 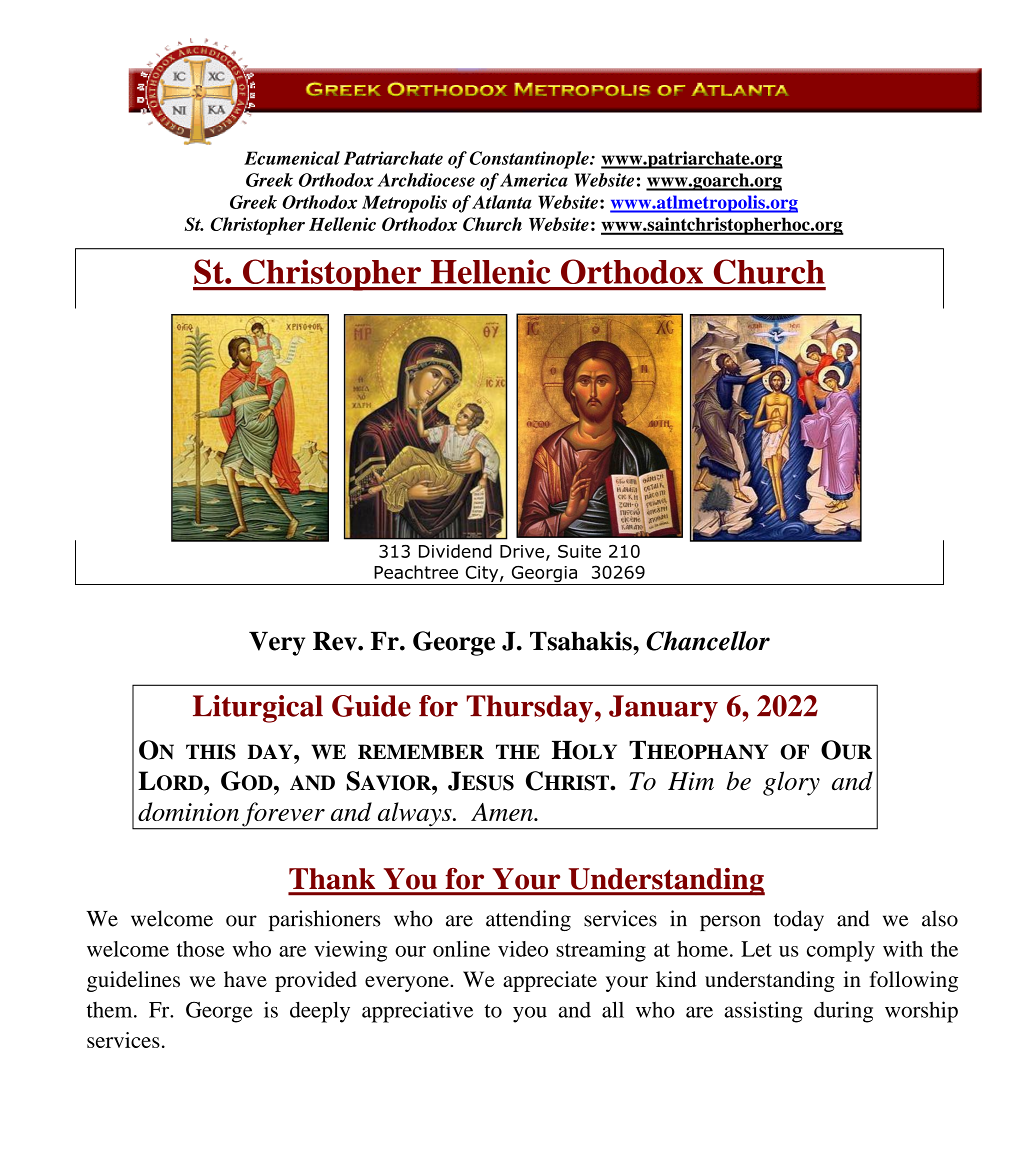 What do you see at coordinates (534, 180) in the screenshot?
I see `America` at bounding box center [534, 180].
